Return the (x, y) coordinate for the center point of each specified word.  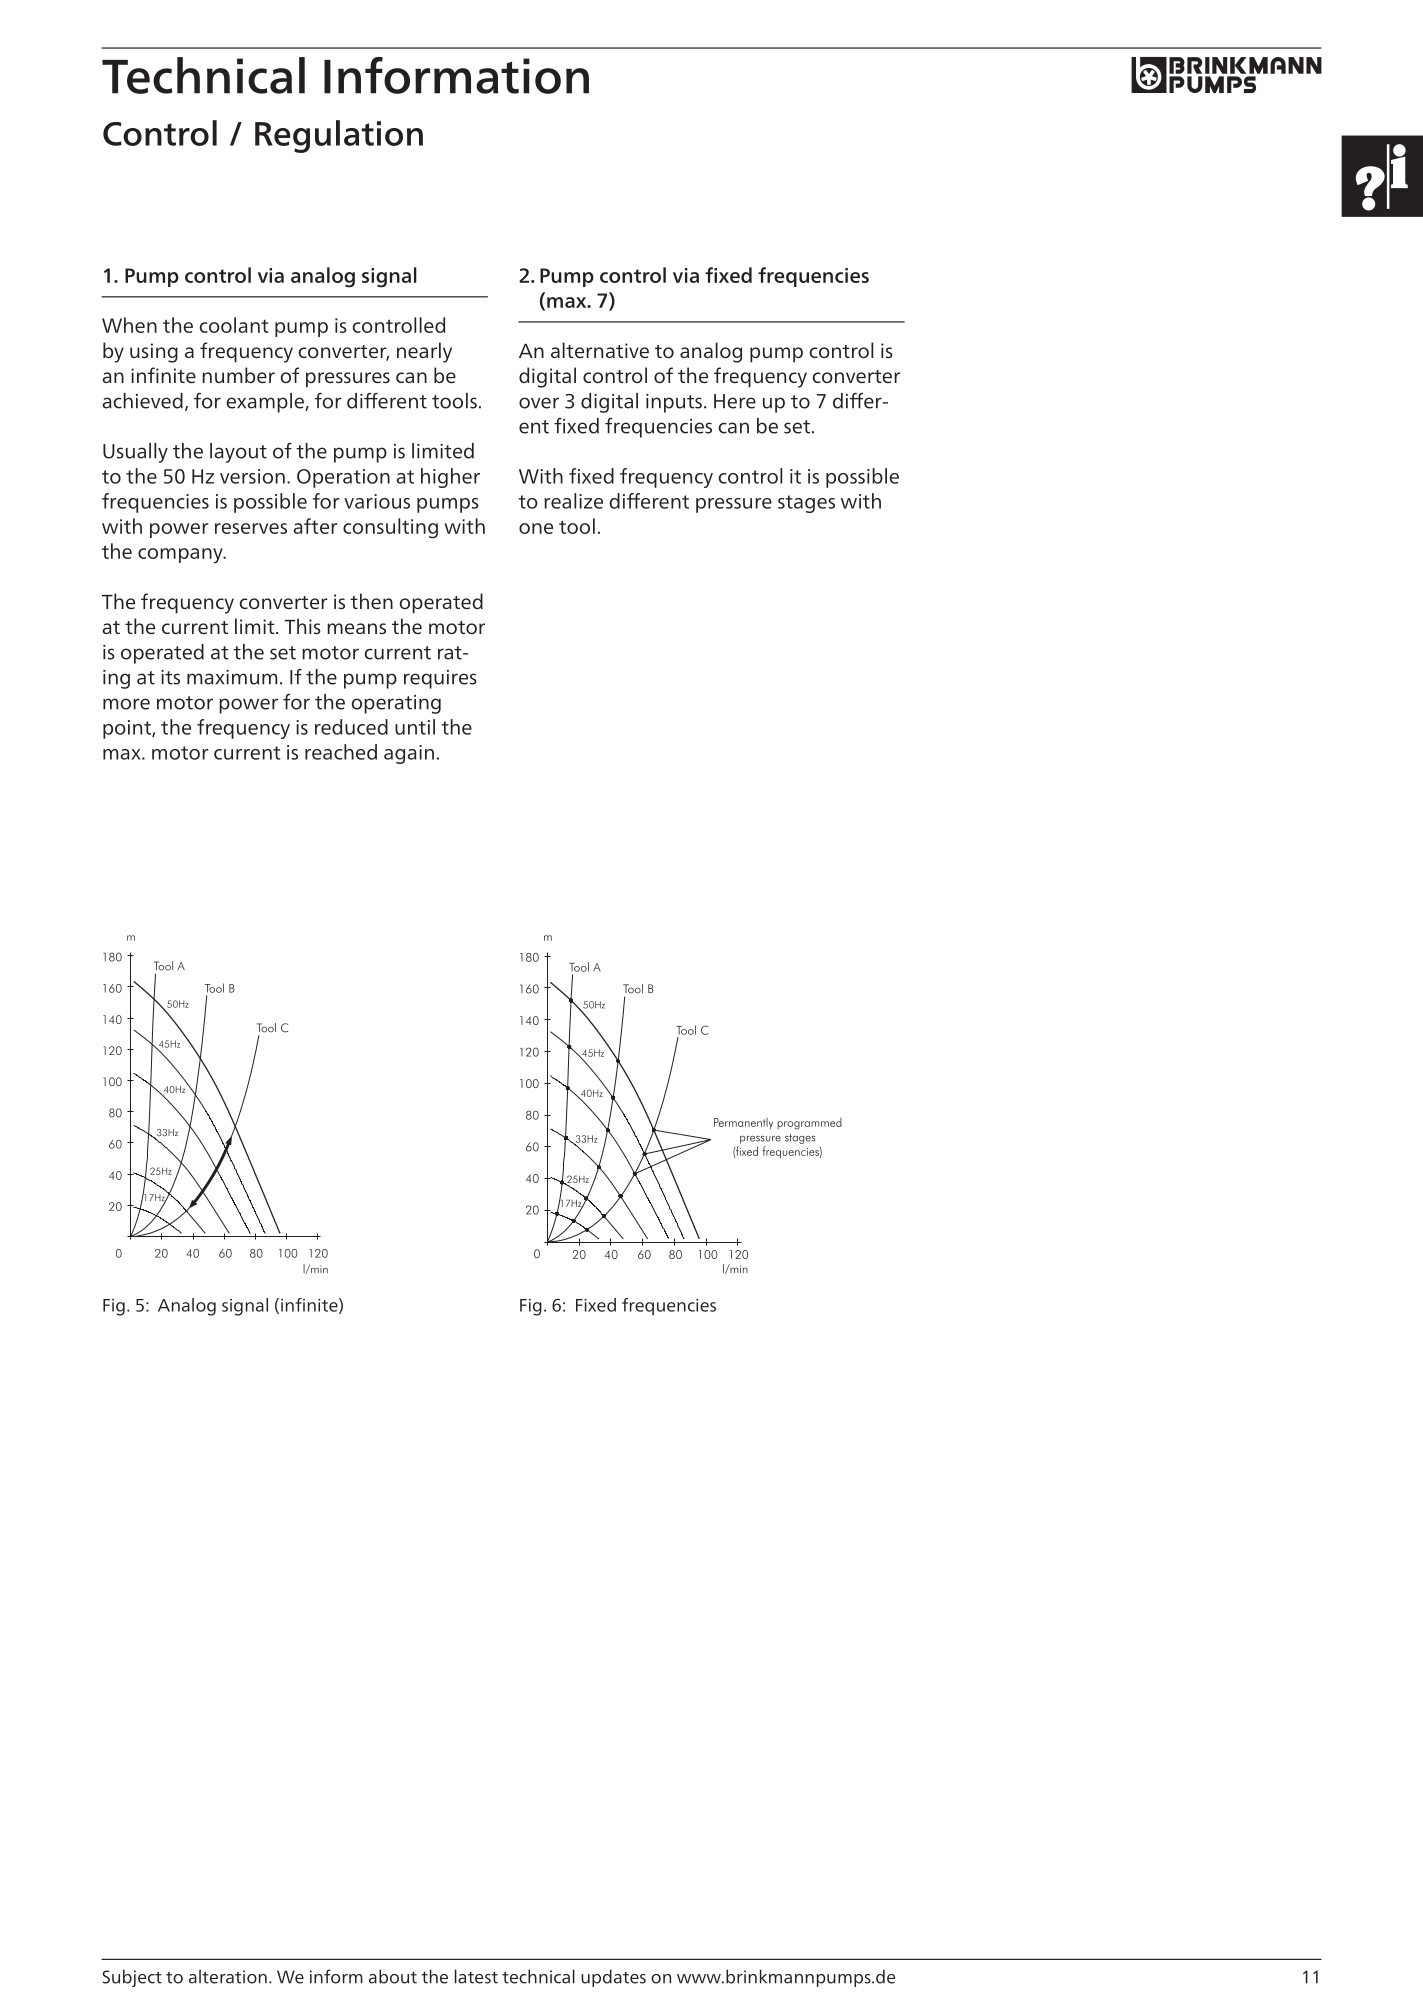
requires (440, 679)
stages (806, 504)
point (128, 729)
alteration (228, 1976)
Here (735, 401)
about (393, 1976)
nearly (424, 352)
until (415, 727)
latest (476, 1976)
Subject (132, 1978)
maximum (232, 677)
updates (613, 1978)
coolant (234, 325)
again (409, 754)
